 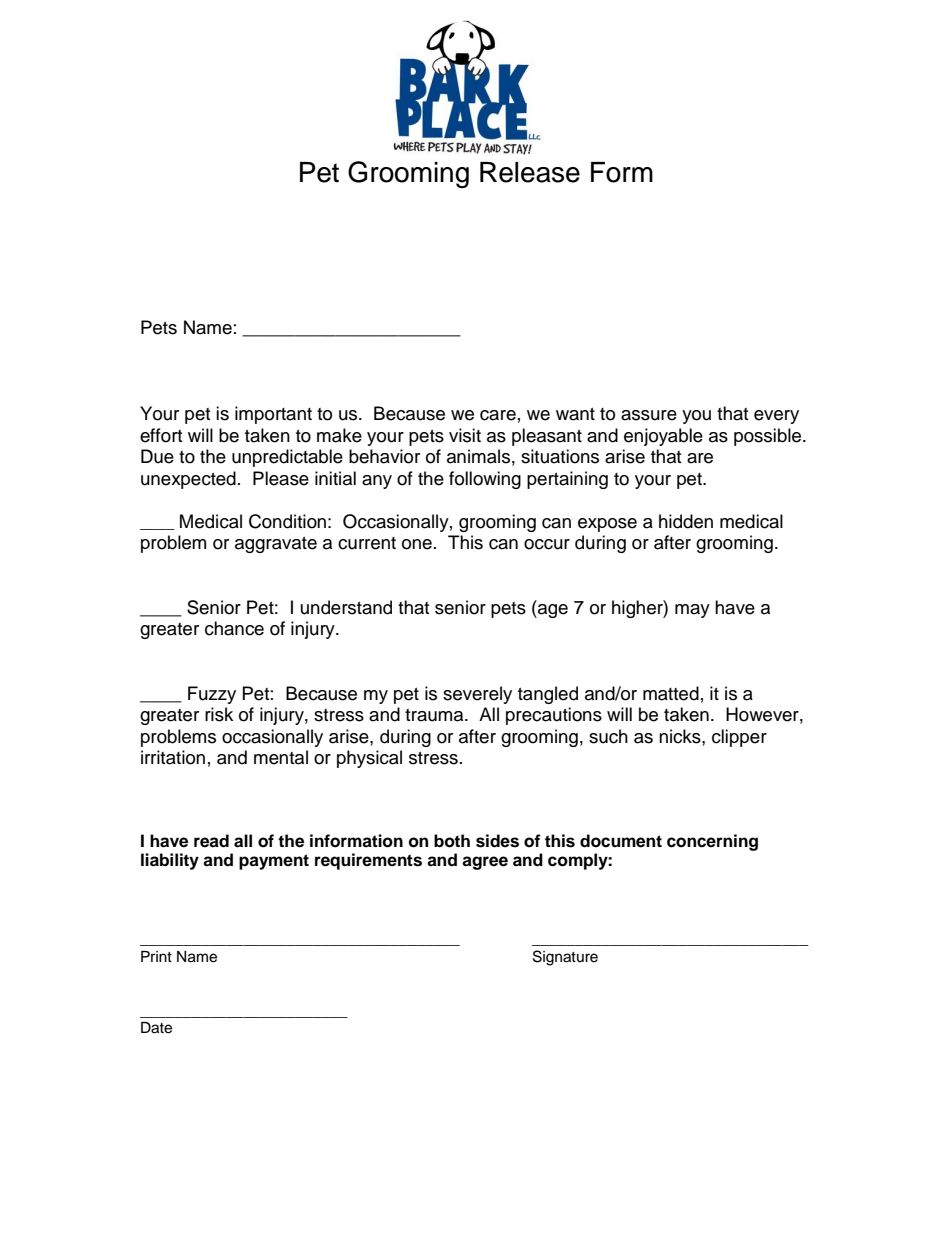 I want to click on concerning, so click(x=712, y=842).
